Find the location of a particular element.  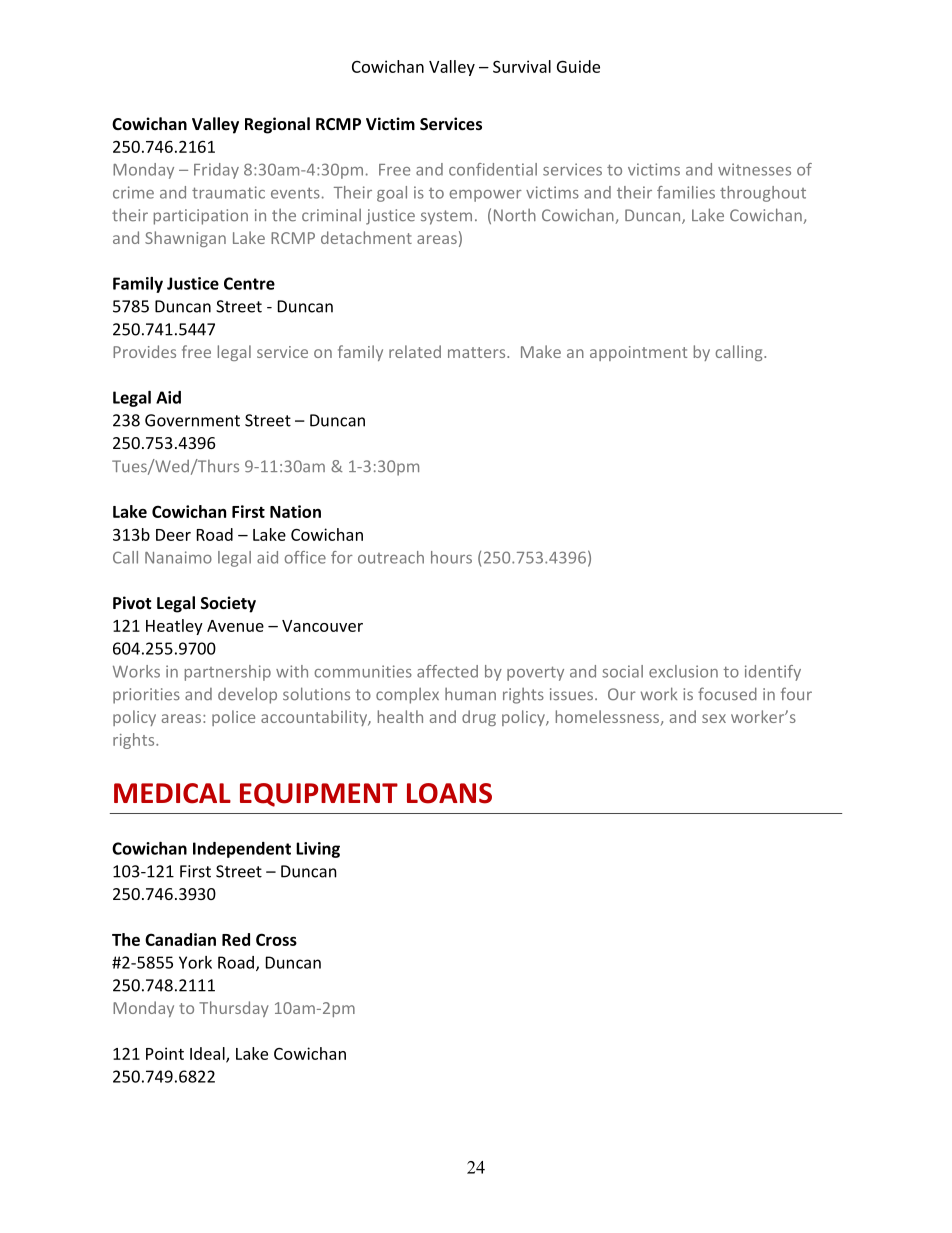

Ideal is located at coordinates (208, 1054).
